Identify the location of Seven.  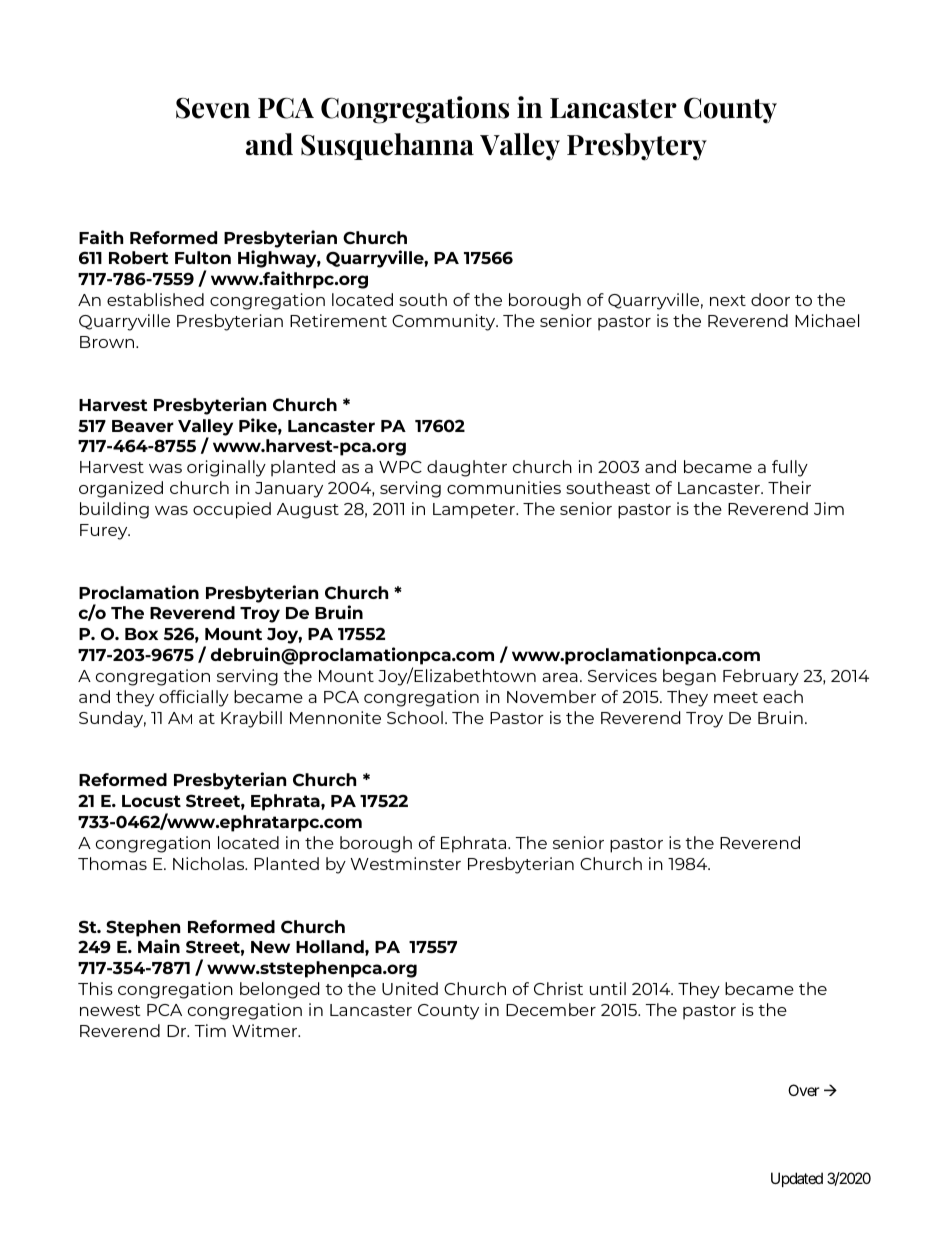
(213, 108).
